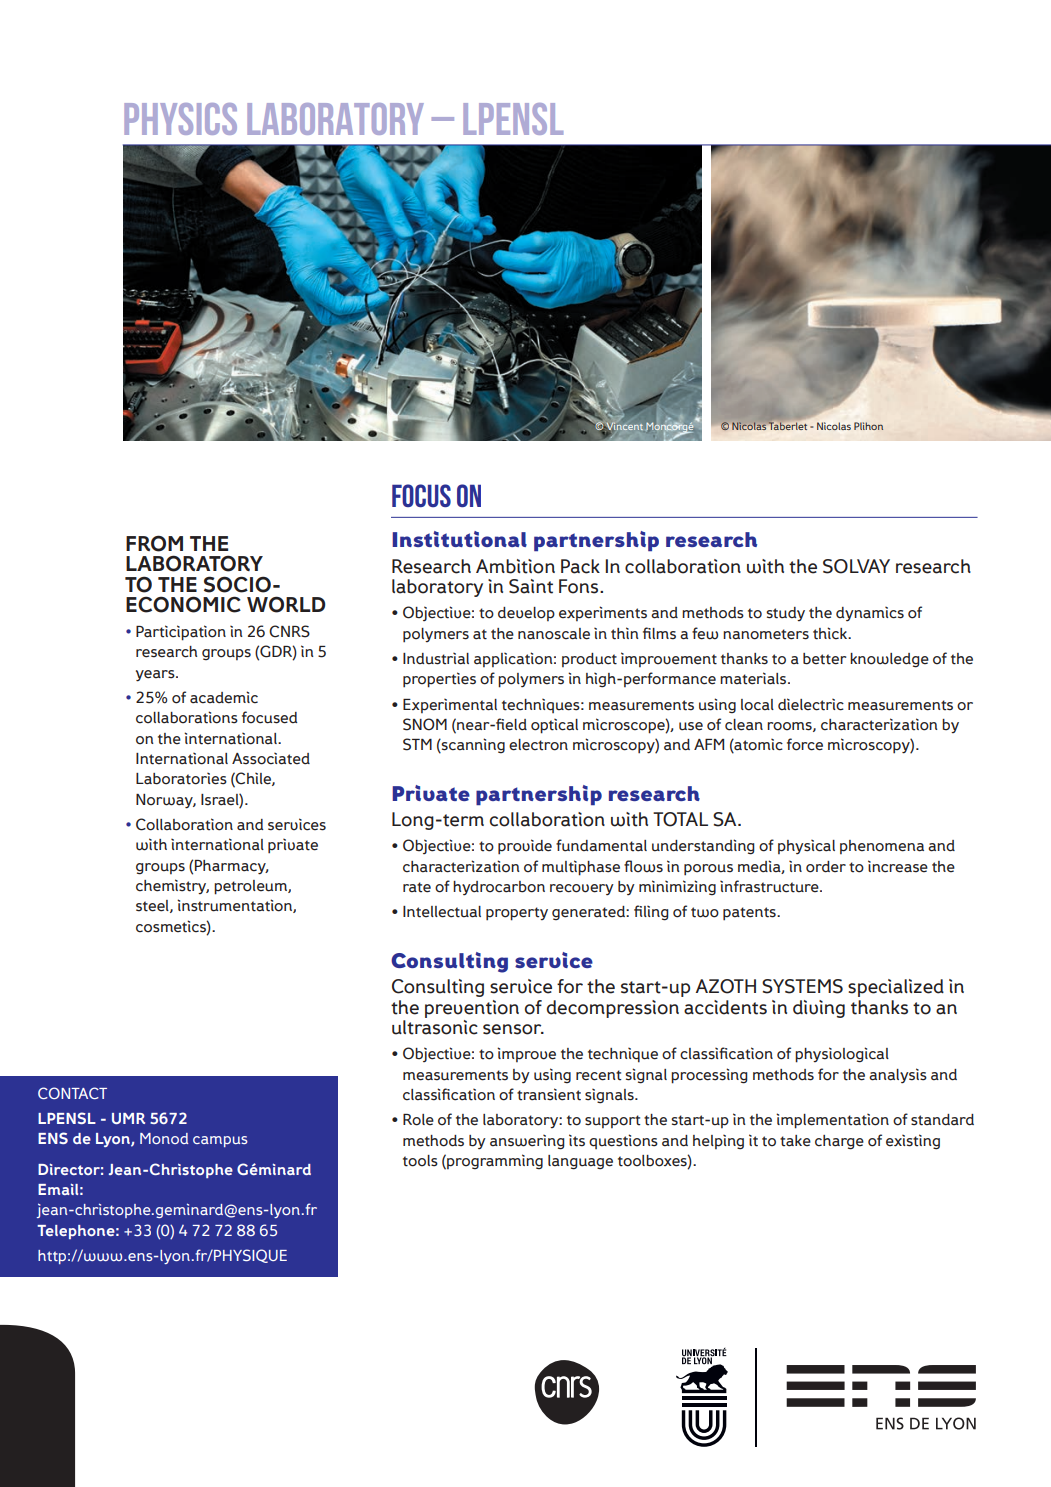  I want to click on Monod, so click(164, 1138).
